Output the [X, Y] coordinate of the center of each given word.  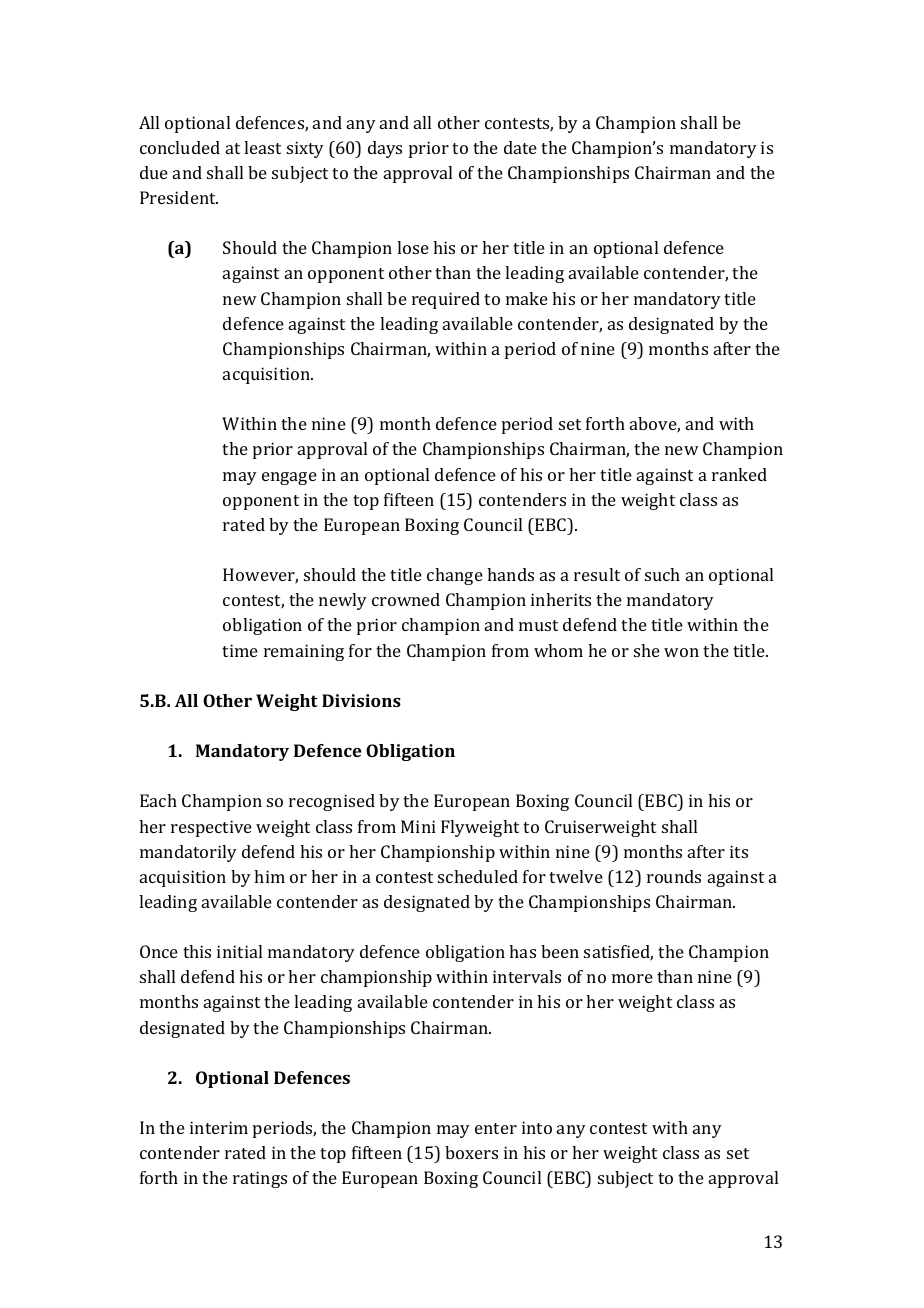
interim [219, 1127]
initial [239, 951]
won [681, 652]
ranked [739, 474]
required [446, 300]
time [240, 650]
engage [289, 478]
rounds [674, 876]
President [179, 197]
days [385, 149]
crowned [406, 599]
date [520, 147]
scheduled [478, 876]
